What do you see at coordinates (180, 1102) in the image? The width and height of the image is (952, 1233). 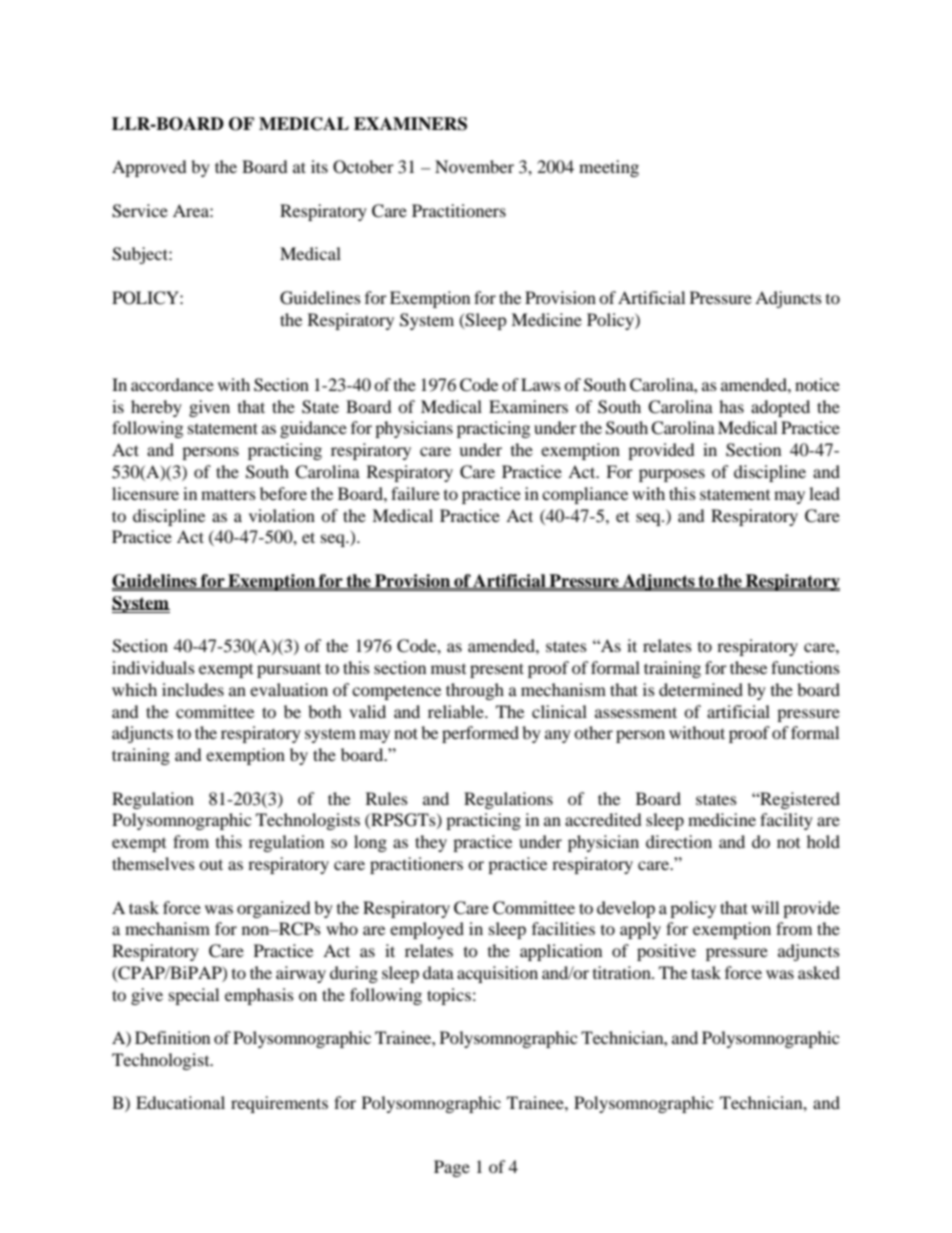 I see `Educational` at bounding box center [180, 1102].
